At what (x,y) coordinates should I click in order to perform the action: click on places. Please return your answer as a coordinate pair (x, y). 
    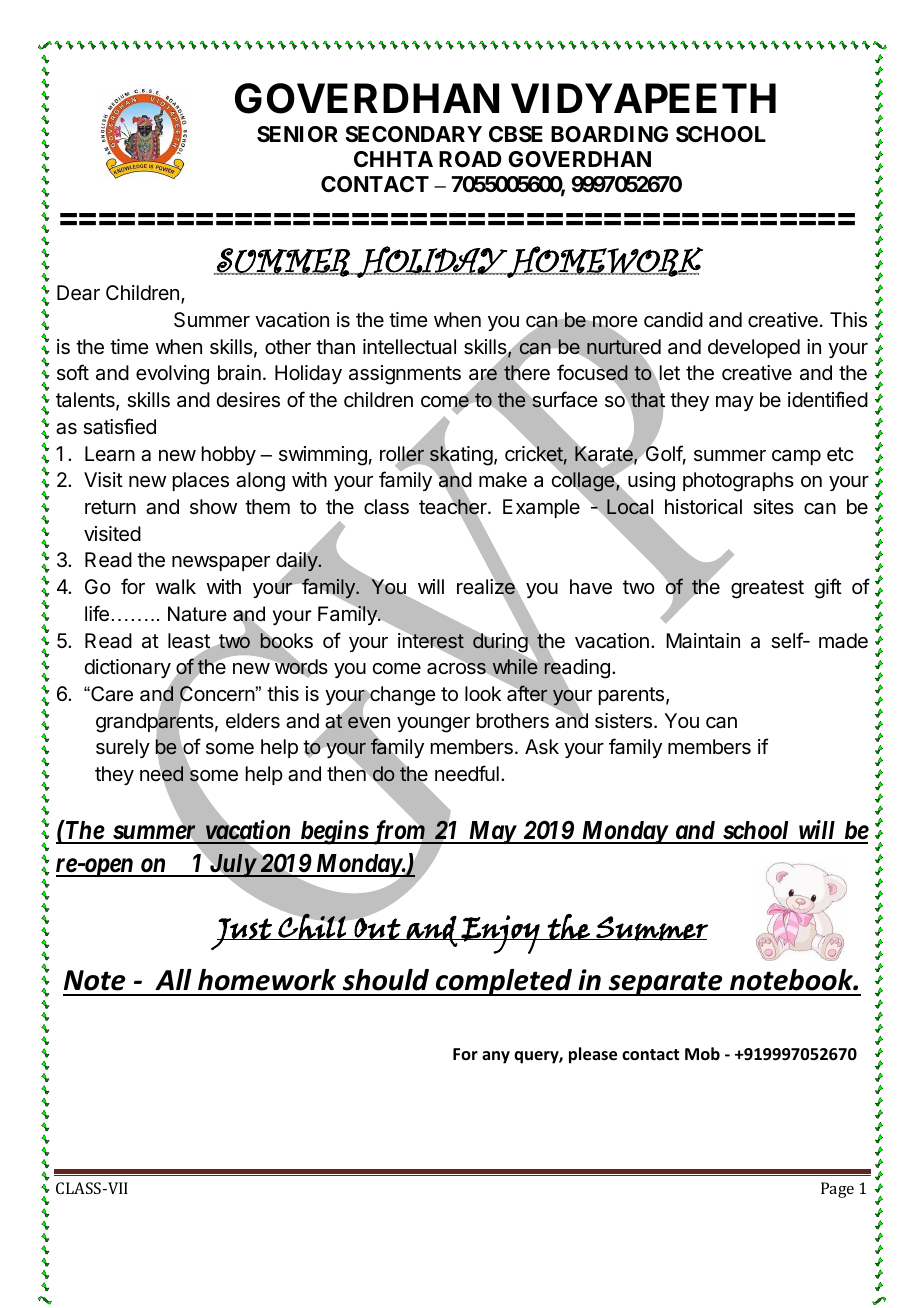
    Looking at the image, I should click on (201, 481).
